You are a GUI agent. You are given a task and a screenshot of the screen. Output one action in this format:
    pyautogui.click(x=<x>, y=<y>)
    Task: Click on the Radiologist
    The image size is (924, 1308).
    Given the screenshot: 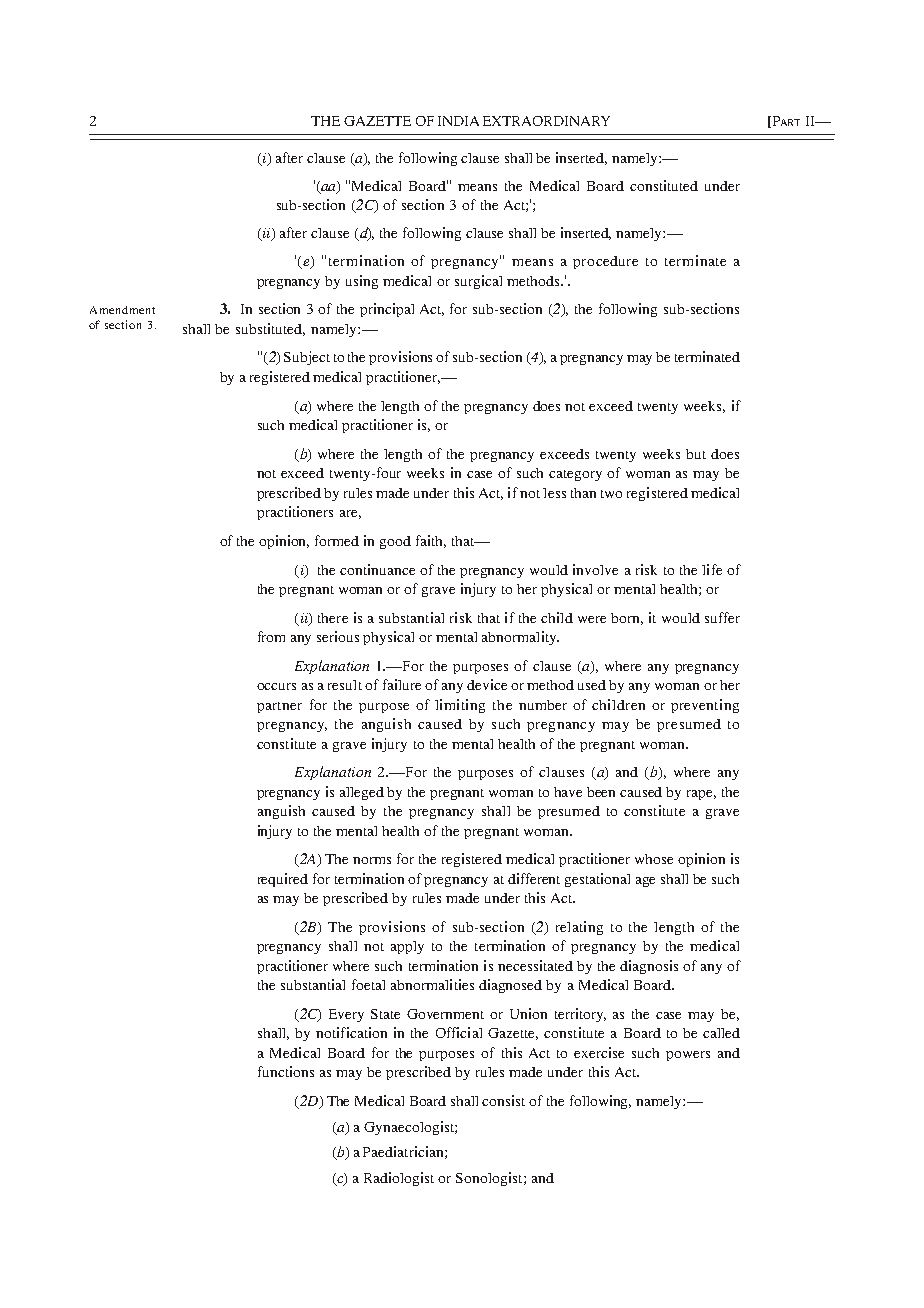 What is the action you would take?
    pyautogui.click(x=399, y=1179)
